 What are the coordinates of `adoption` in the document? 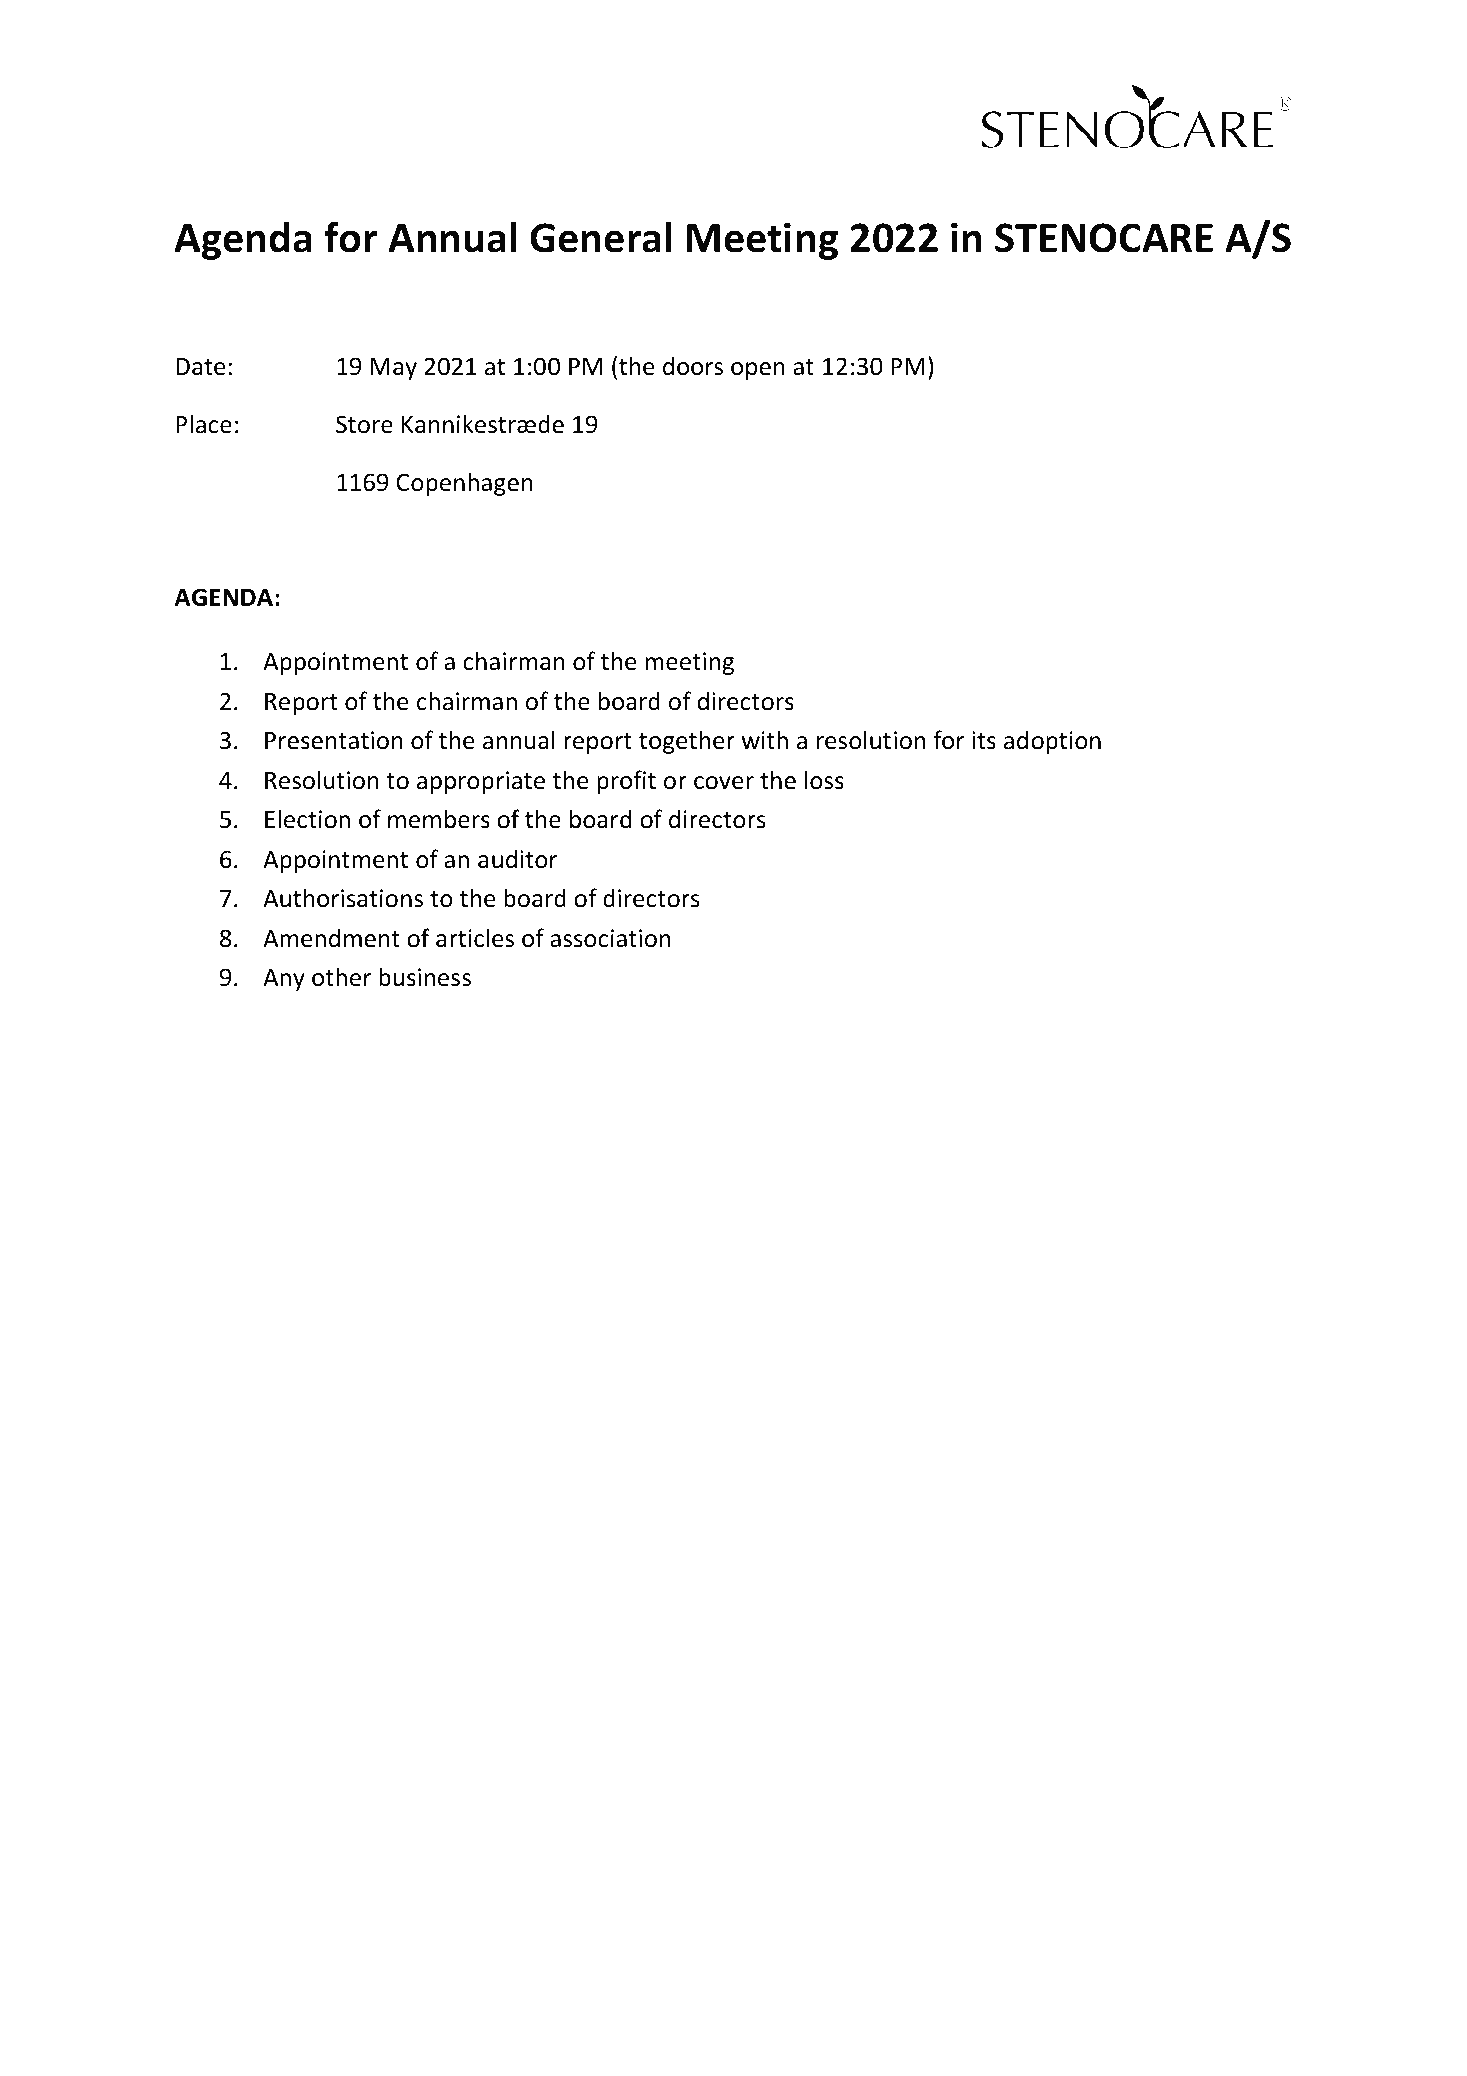 It's located at (1052, 742).
